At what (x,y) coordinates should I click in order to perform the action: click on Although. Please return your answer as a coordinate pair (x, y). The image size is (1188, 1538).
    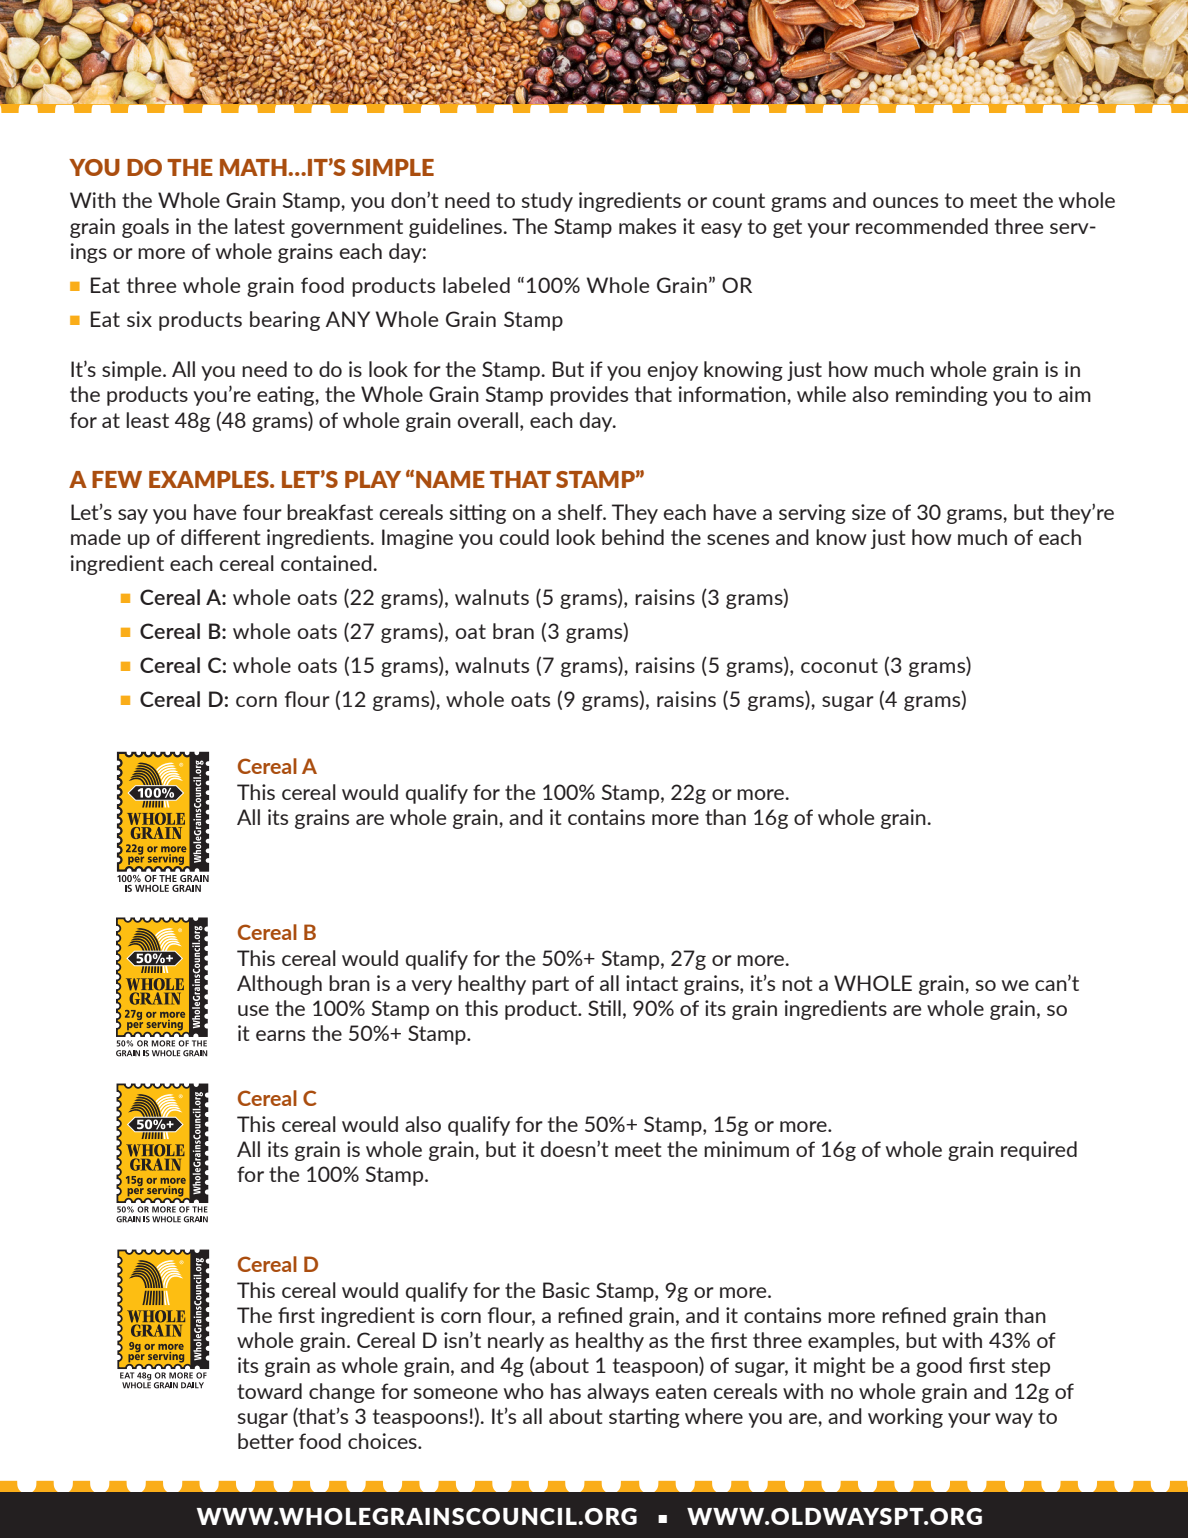
    Looking at the image, I should click on (279, 985).
